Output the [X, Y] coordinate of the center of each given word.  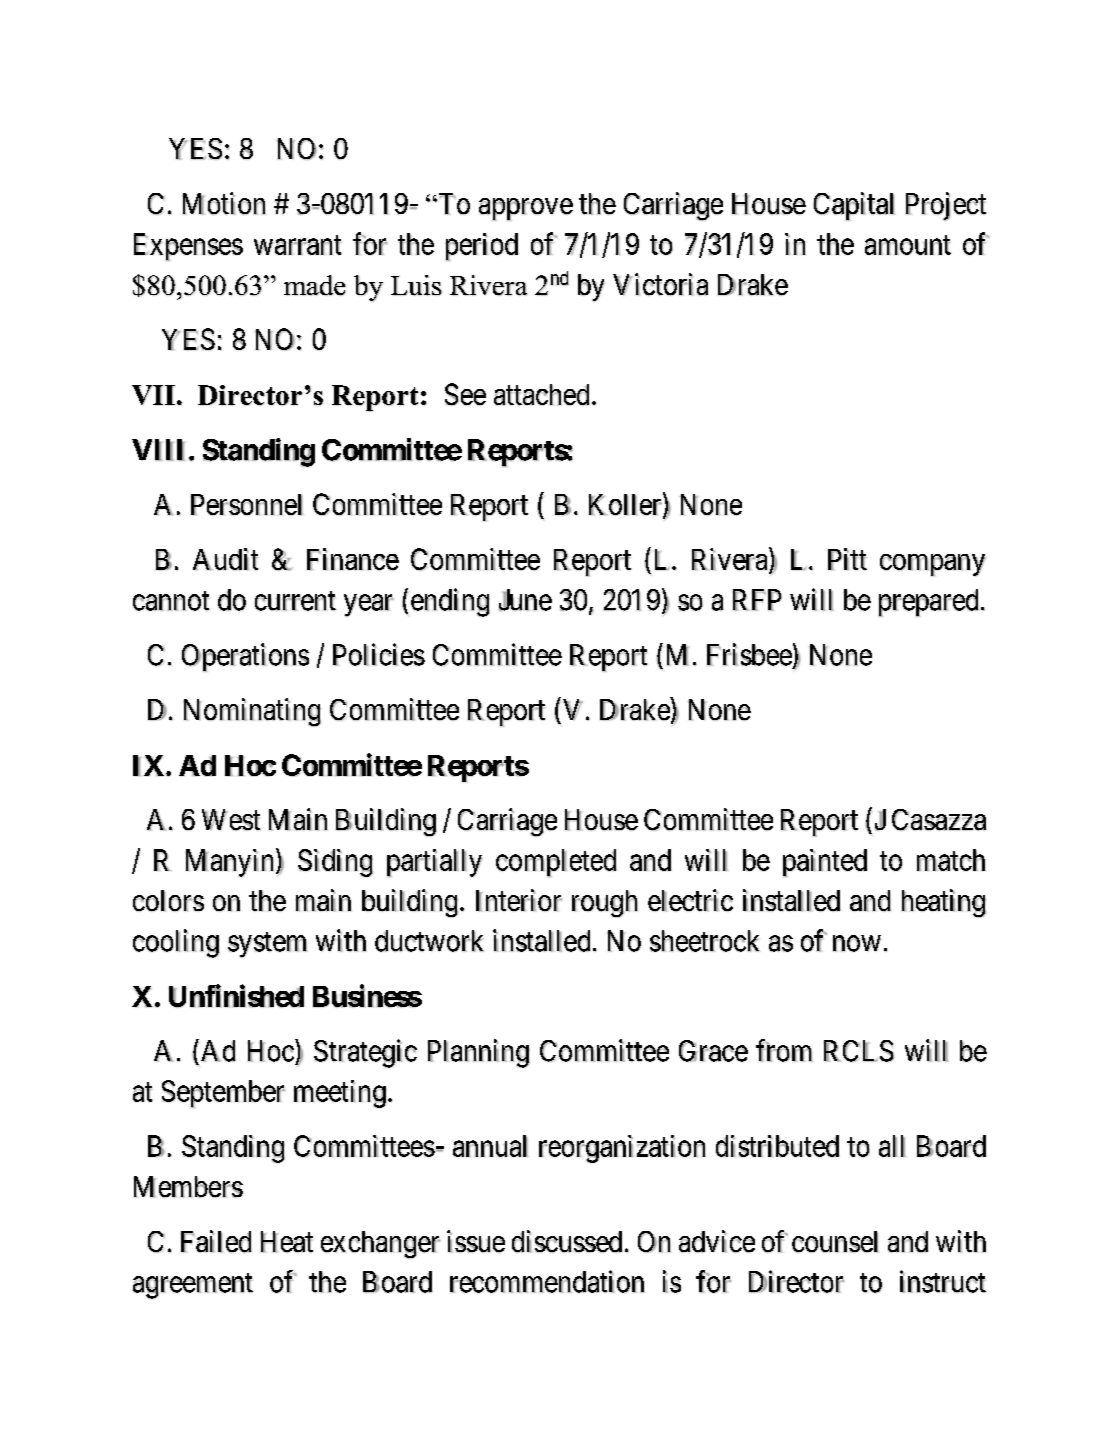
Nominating [252, 712]
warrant [297, 245]
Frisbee [749, 654]
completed [556, 863]
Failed [216, 1241]
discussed [567, 1241]
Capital [854, 206]
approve [526, 209]
